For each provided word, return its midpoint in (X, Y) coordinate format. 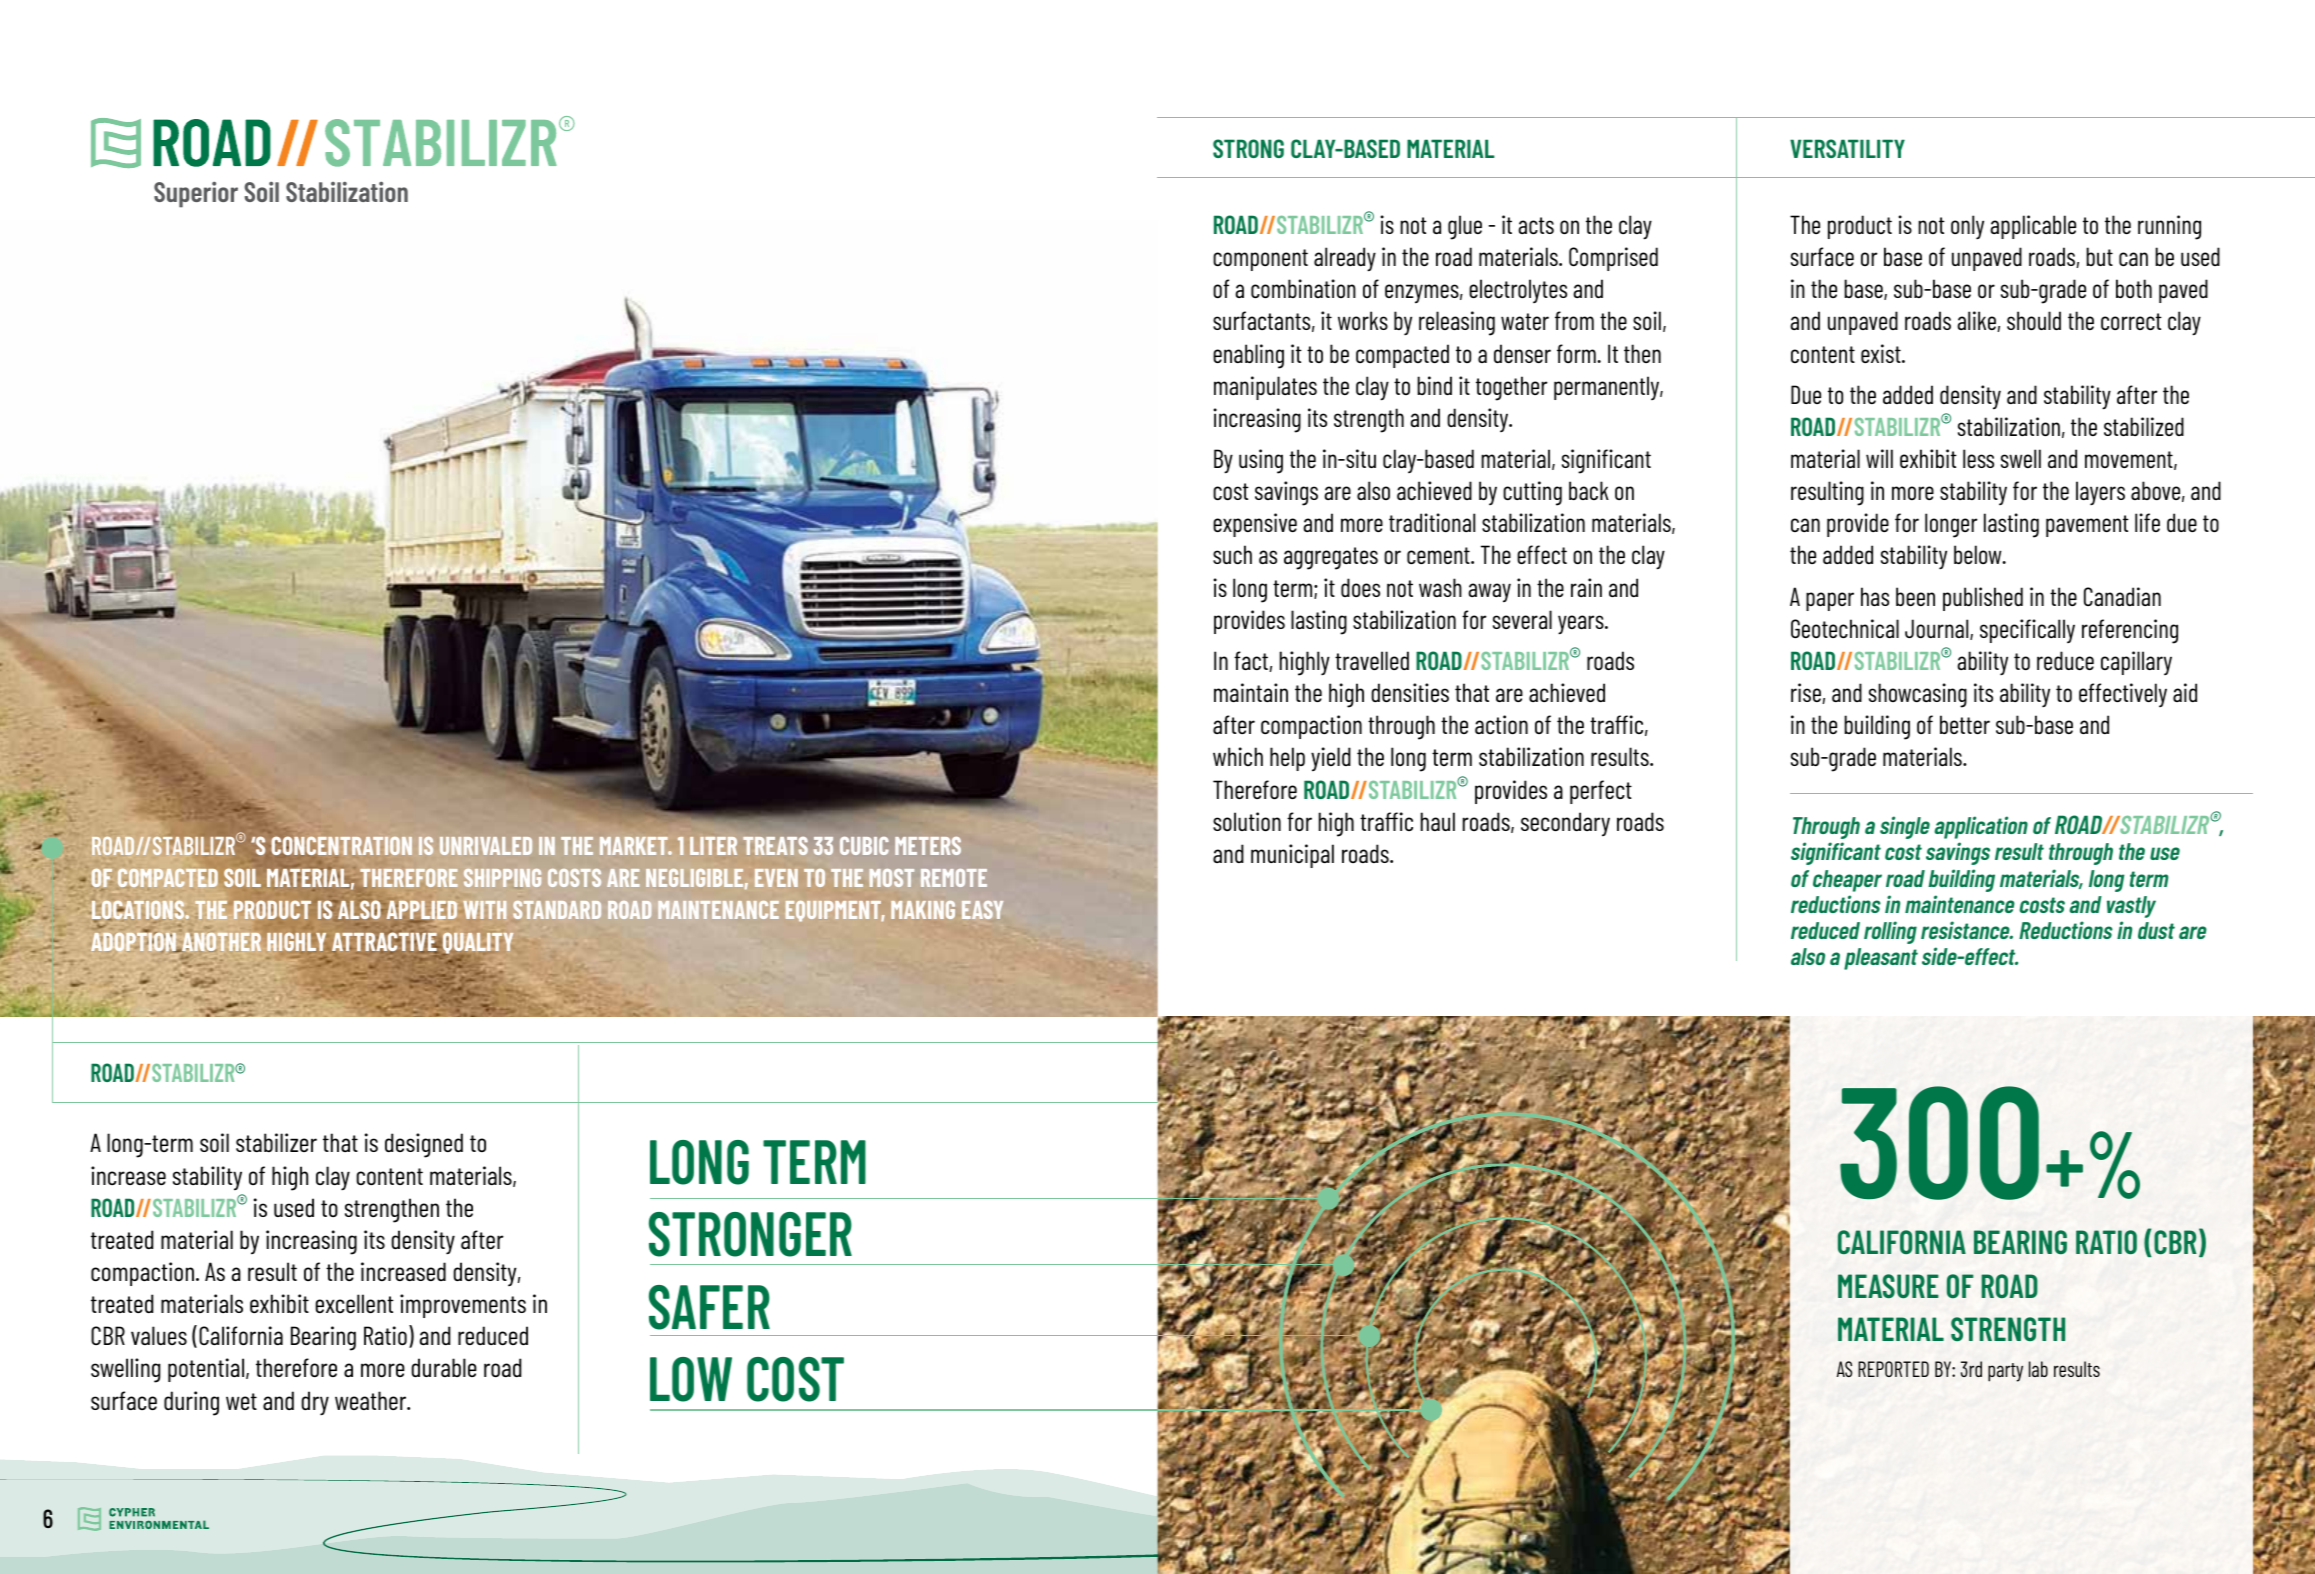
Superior (196, 195)
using (1261, 461)
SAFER (709, 1307)
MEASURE (1888, 1286)
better (1965, 724)
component (1260, 260)
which (1238, 756)
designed (424, 1145)
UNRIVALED (486, 846)
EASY (982, 910)
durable (444, 1367)
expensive (1255, 525)
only (1967, 227)
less (1978, 458)
